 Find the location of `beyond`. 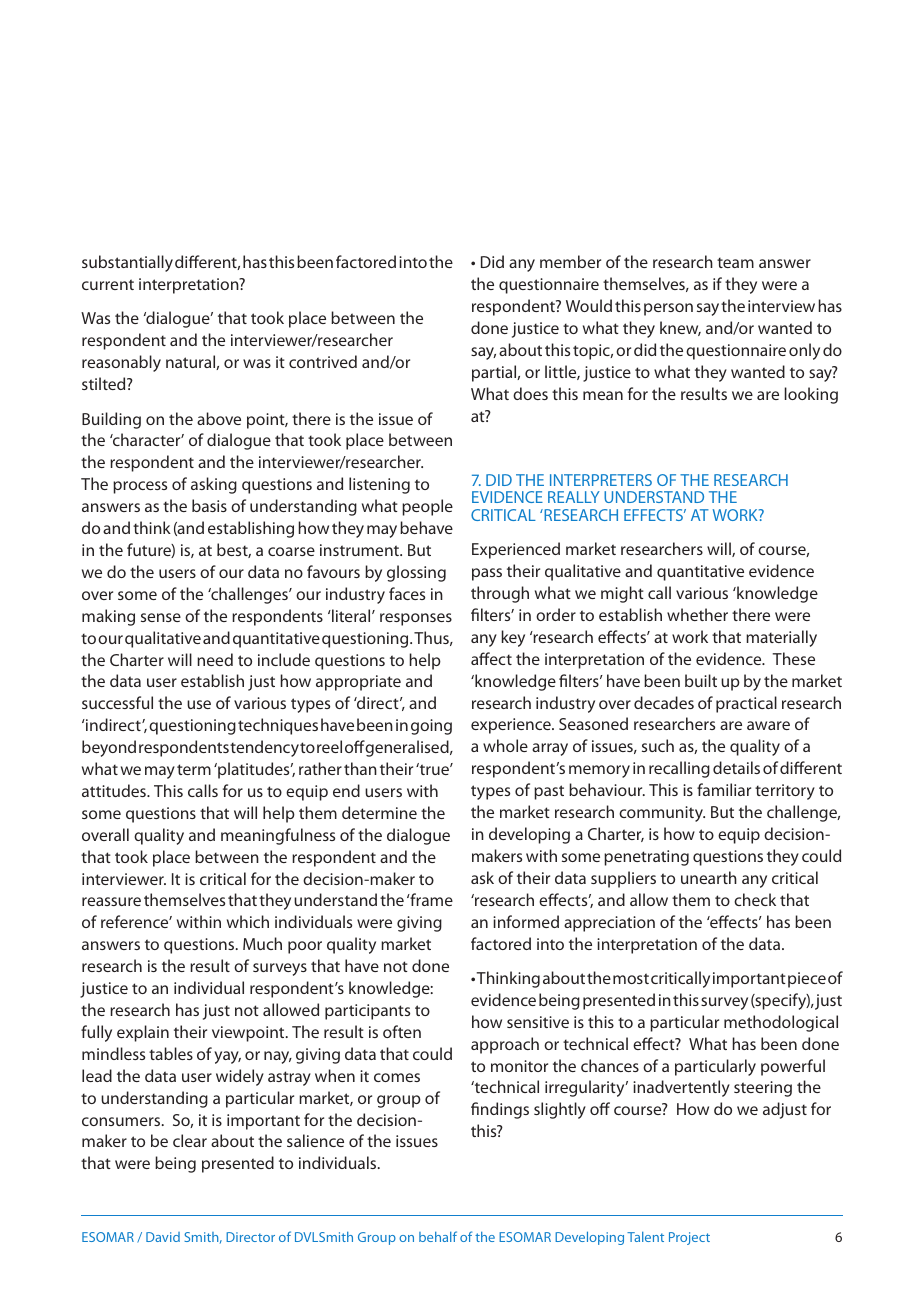

beyond is located at coordinates (109, 748).
